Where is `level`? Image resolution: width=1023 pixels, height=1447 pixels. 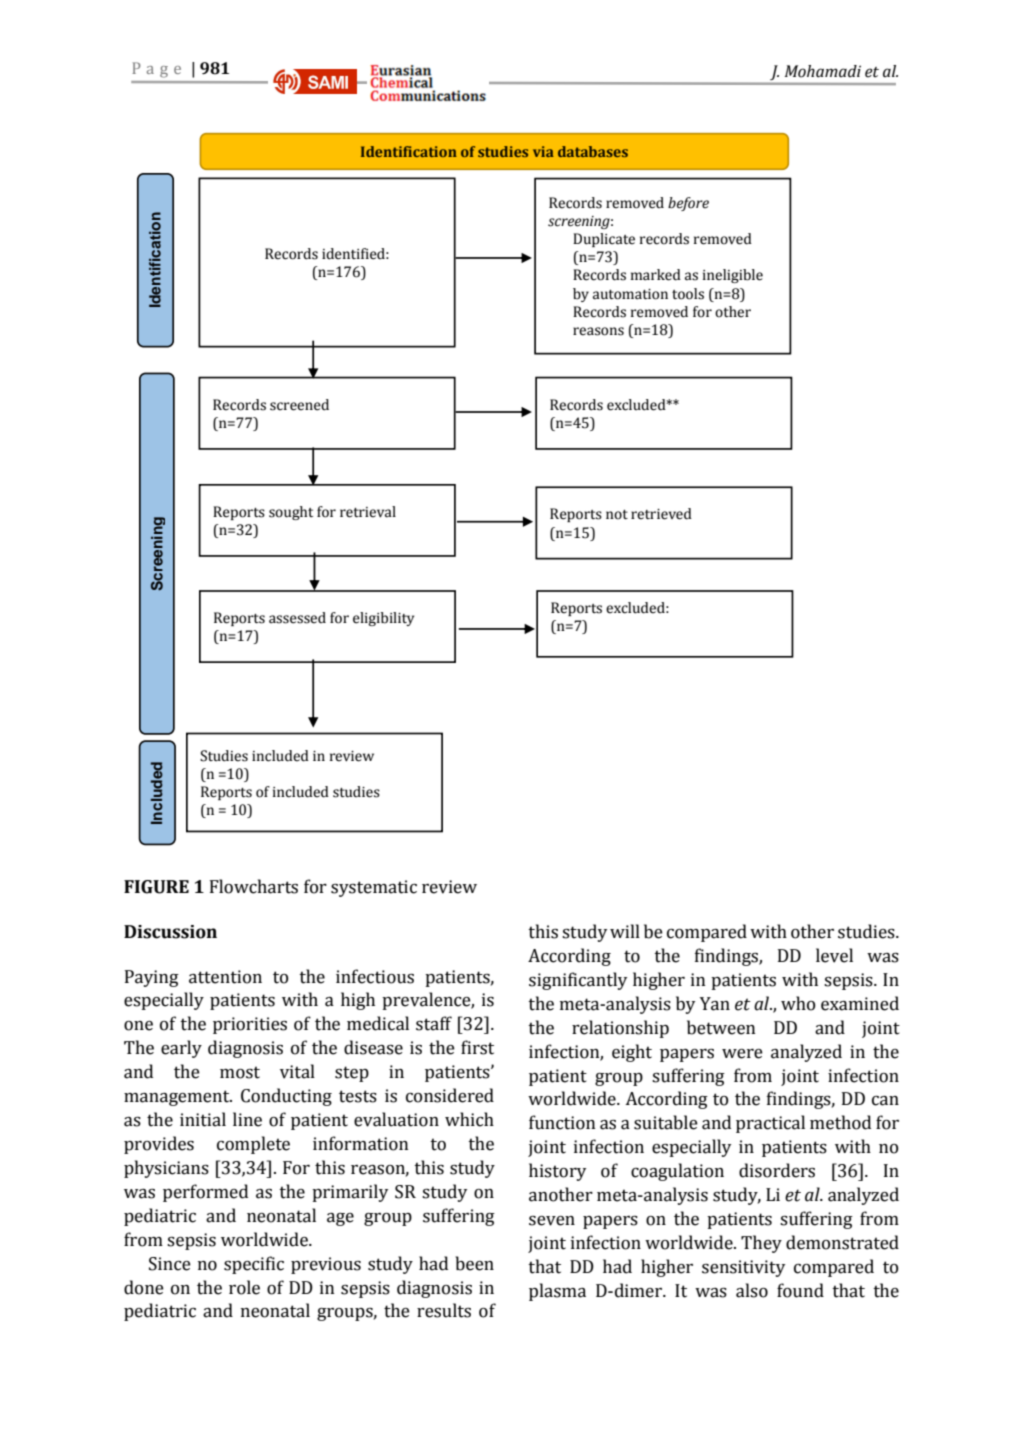
level is located at coordinates (834, 955).
